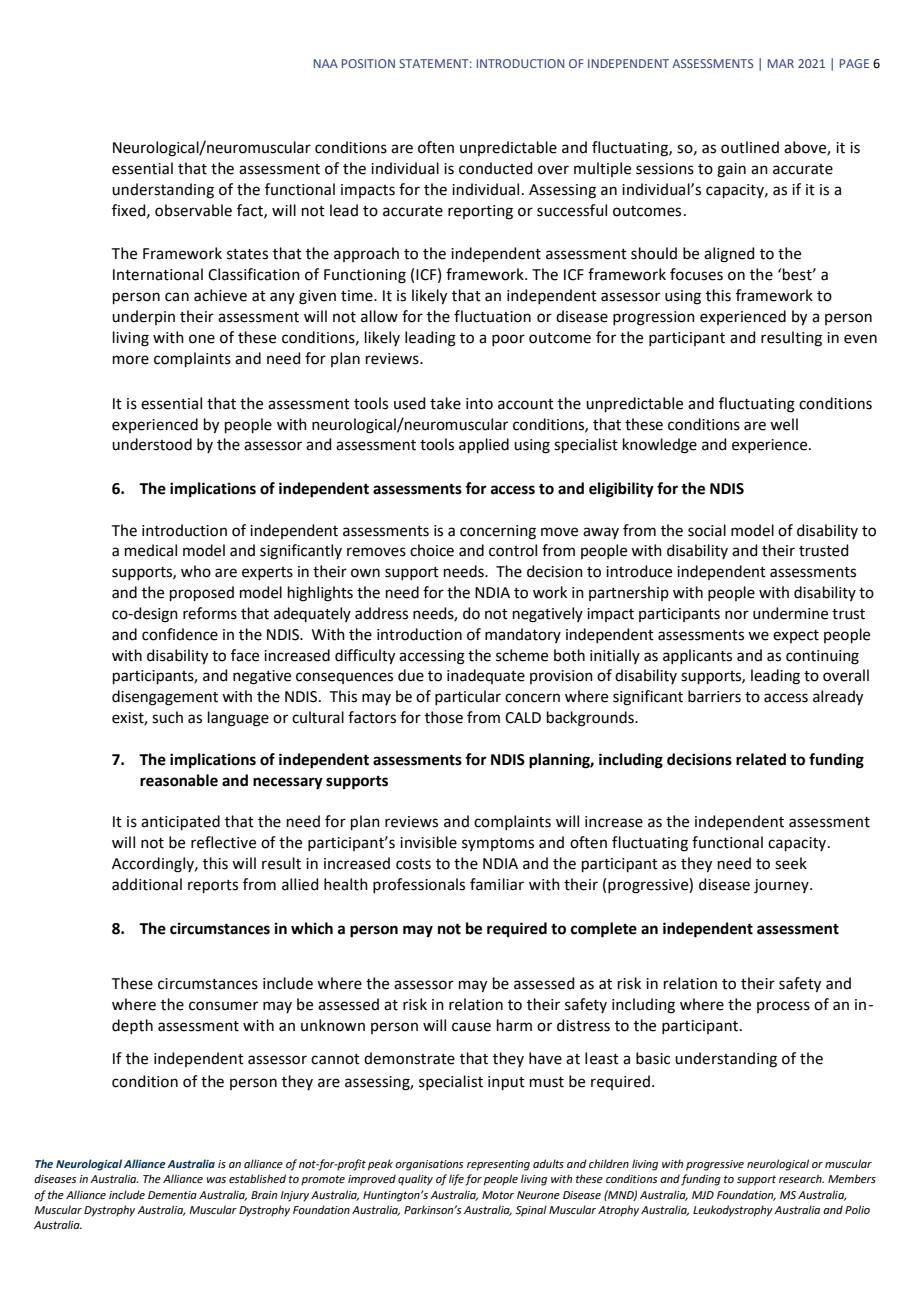  Describe the element at coordinates (781, 63) in the image. I see `MAR` at that location.
